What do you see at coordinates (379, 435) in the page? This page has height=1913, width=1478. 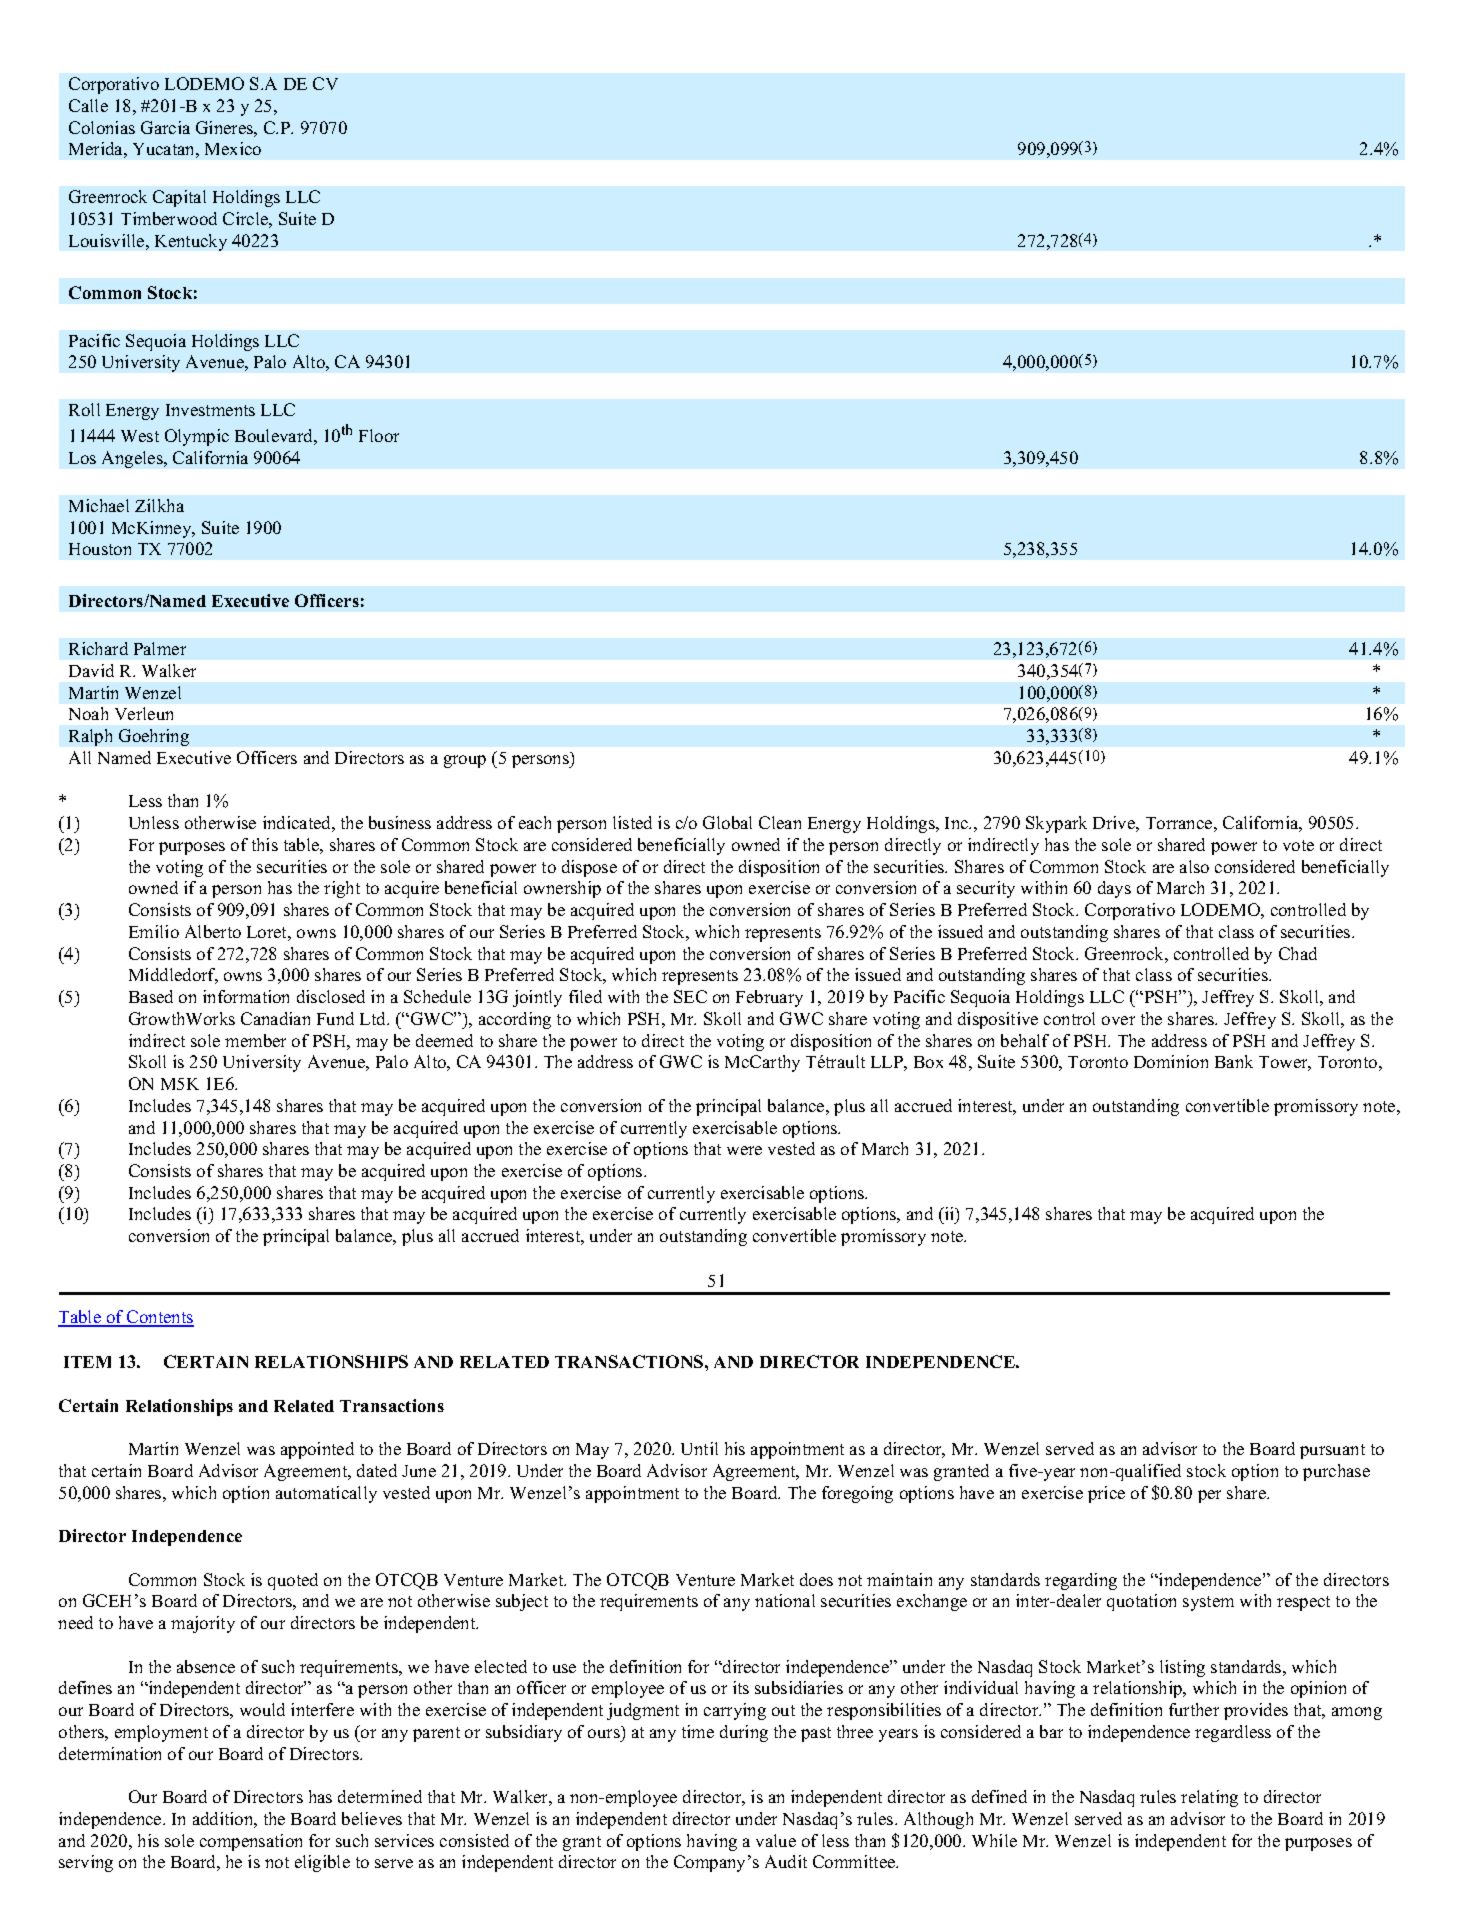 I see `Floor` at bounding box center [379, 435].
